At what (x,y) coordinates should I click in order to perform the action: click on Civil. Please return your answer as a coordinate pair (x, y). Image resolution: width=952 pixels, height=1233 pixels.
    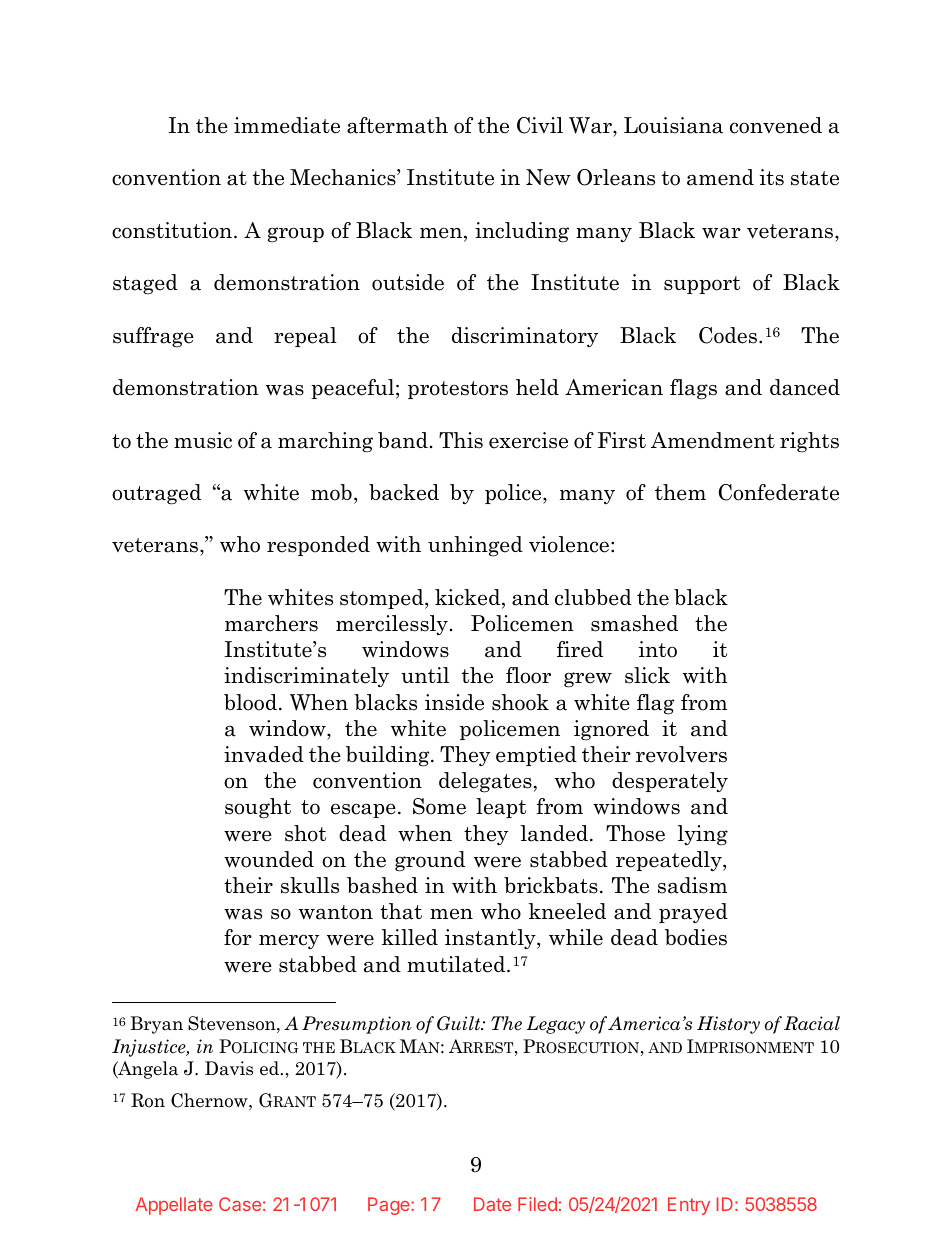
    Looking at the image, I should click on (540, 125).
